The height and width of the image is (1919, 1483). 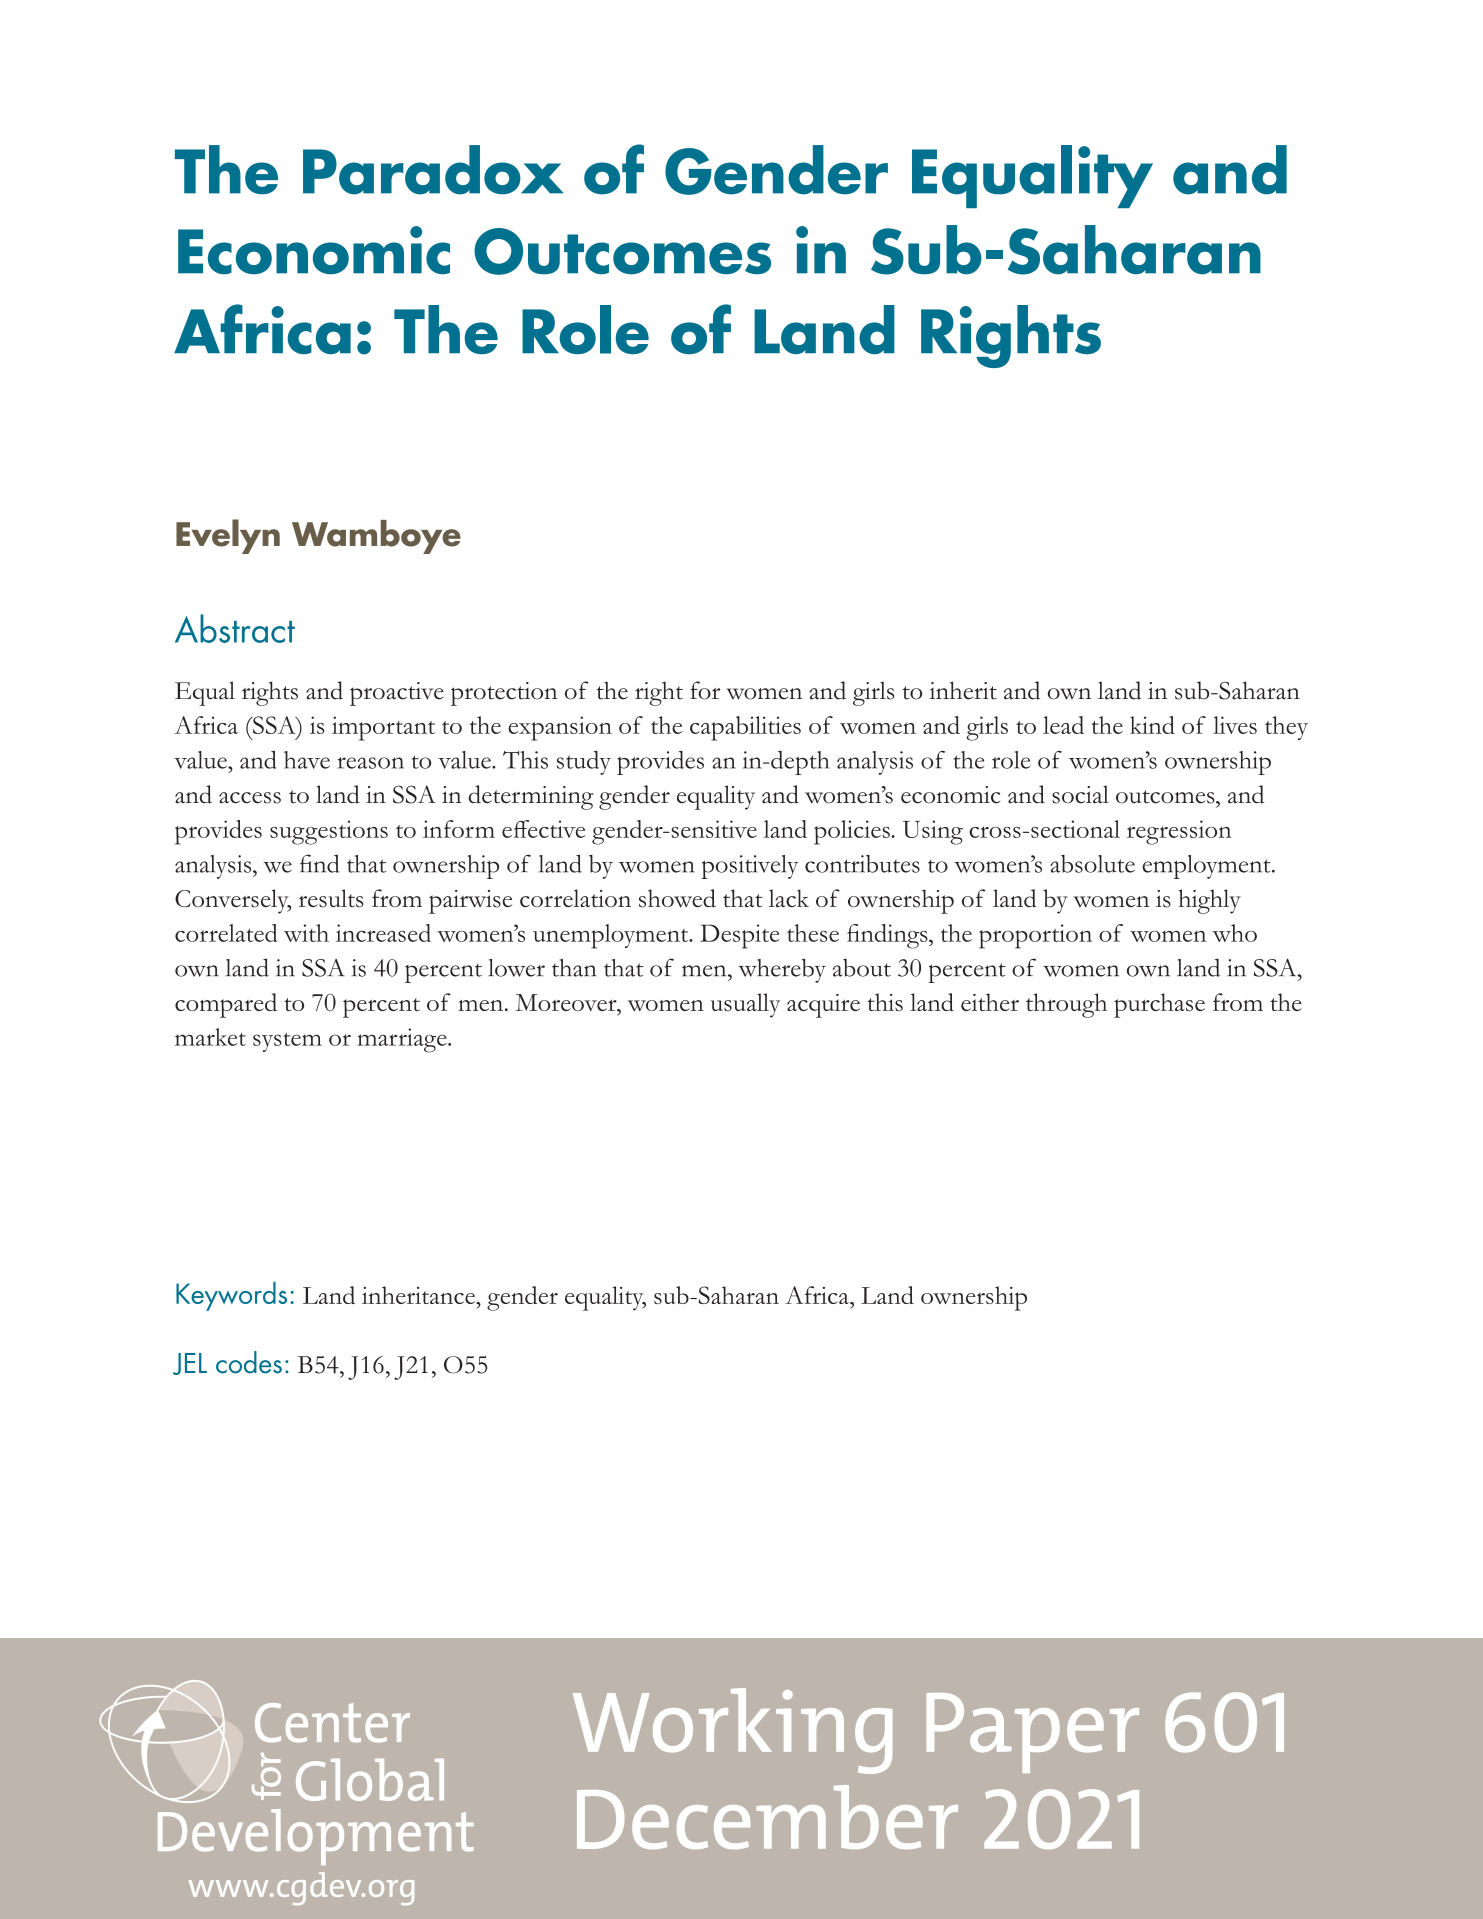 What do you see at coordinates (1152, 725) in the image?
I see `kind` at bounding box center [1152, 725].
